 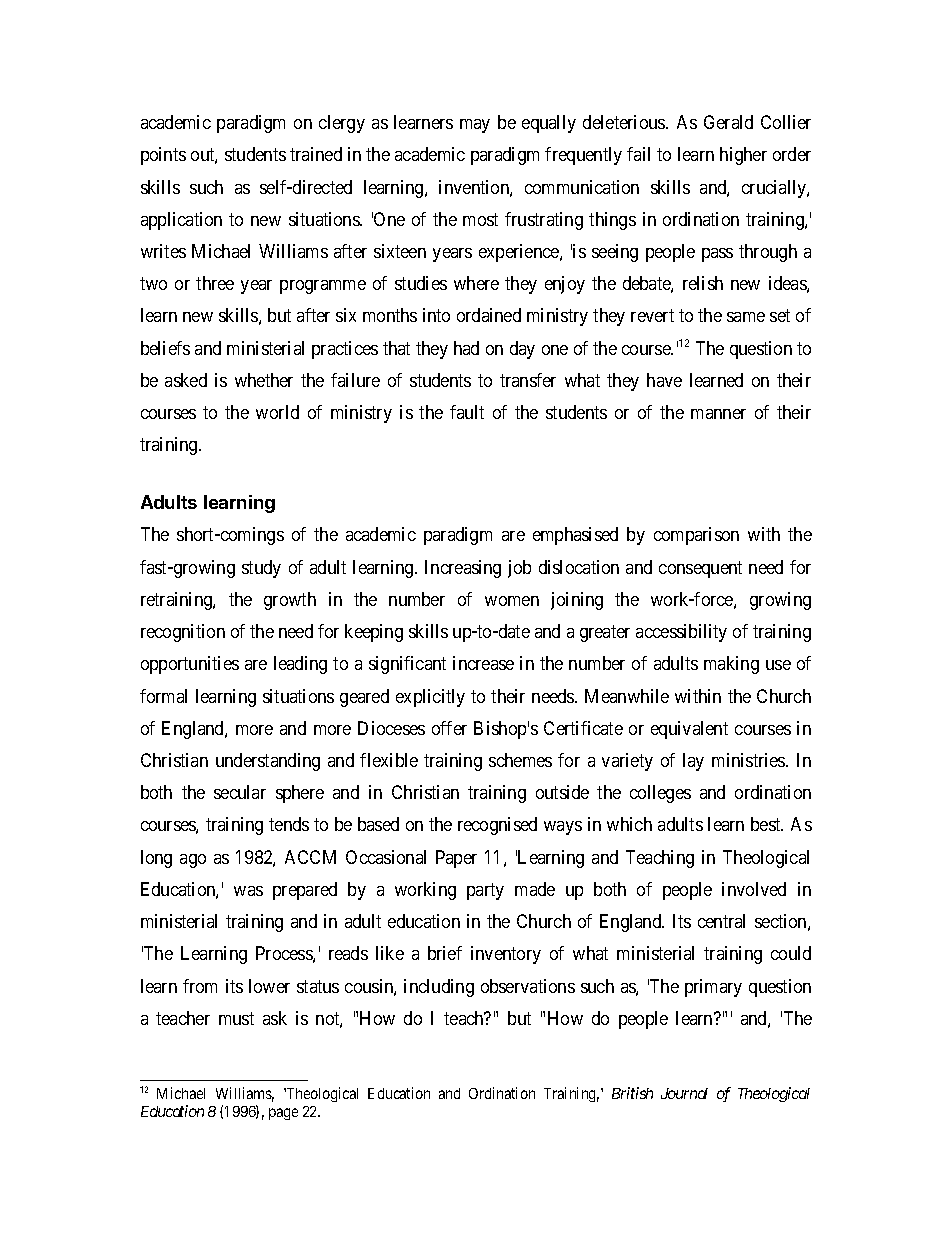 What do you see at coordinates (743, 156) in the screenshot?
I see `higher` at bounding box center [743, 156].
